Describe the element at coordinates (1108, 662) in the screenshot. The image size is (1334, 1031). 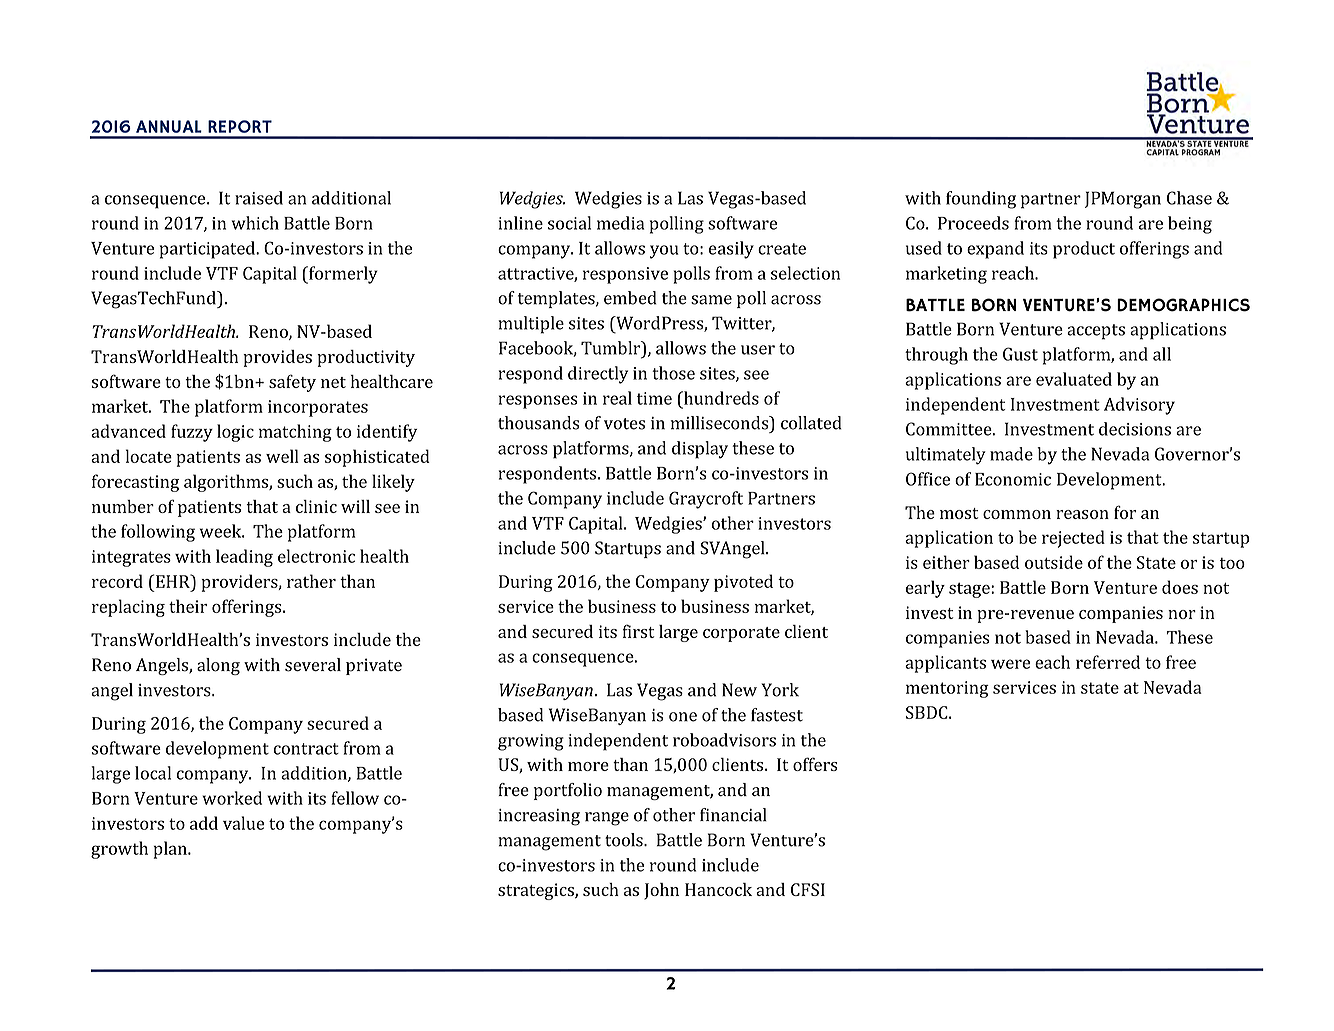
I see `referred` at that location.
